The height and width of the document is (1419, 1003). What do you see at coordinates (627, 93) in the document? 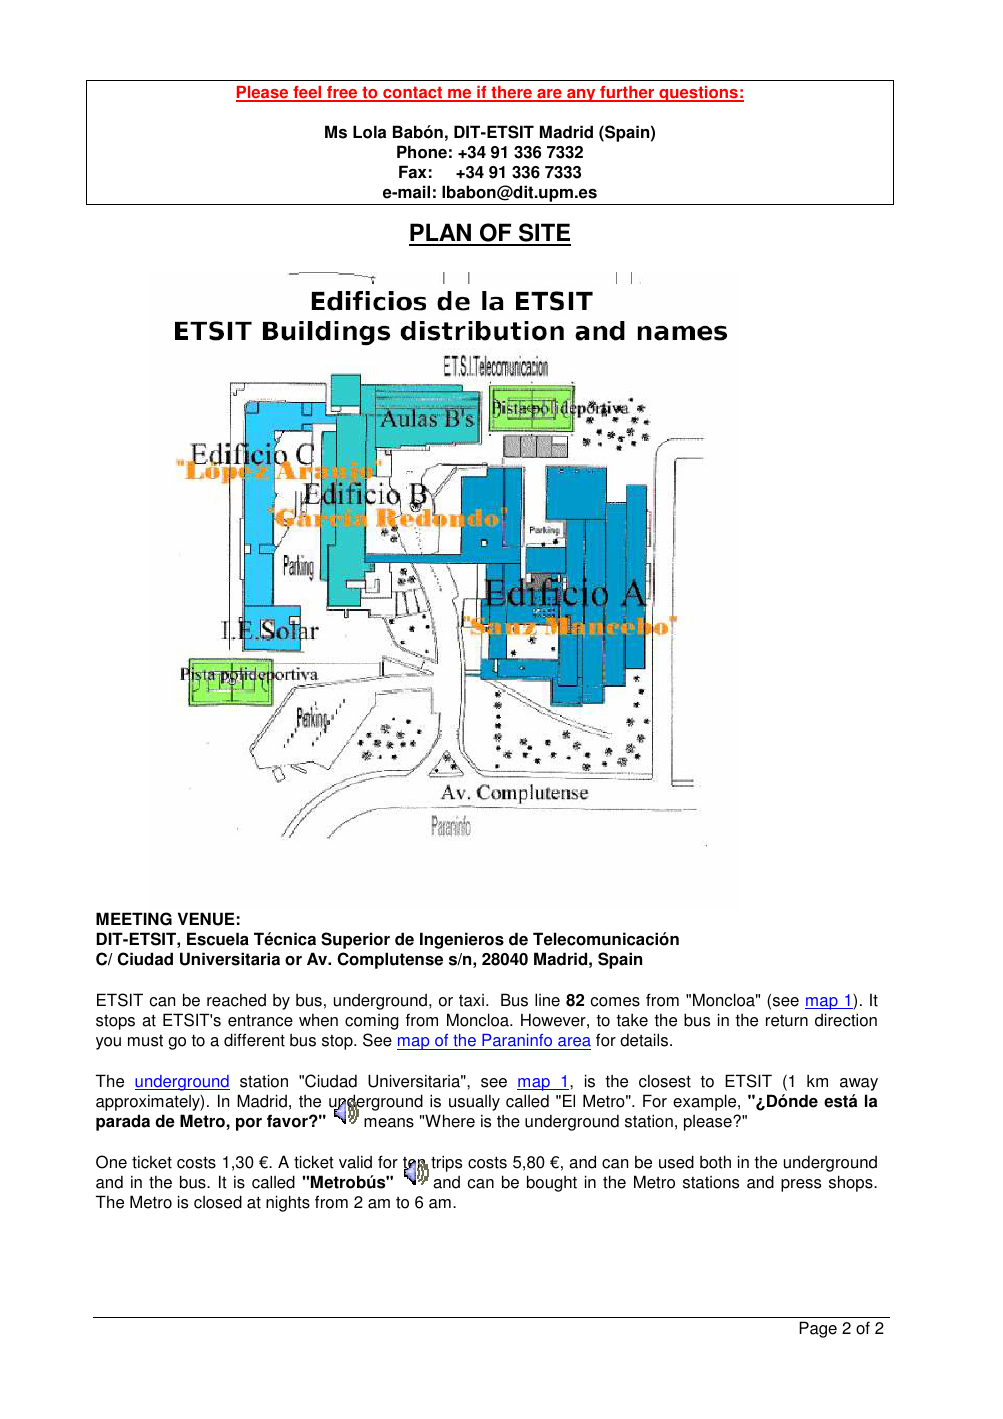
I see `further` at bounding box center [627, 93].
